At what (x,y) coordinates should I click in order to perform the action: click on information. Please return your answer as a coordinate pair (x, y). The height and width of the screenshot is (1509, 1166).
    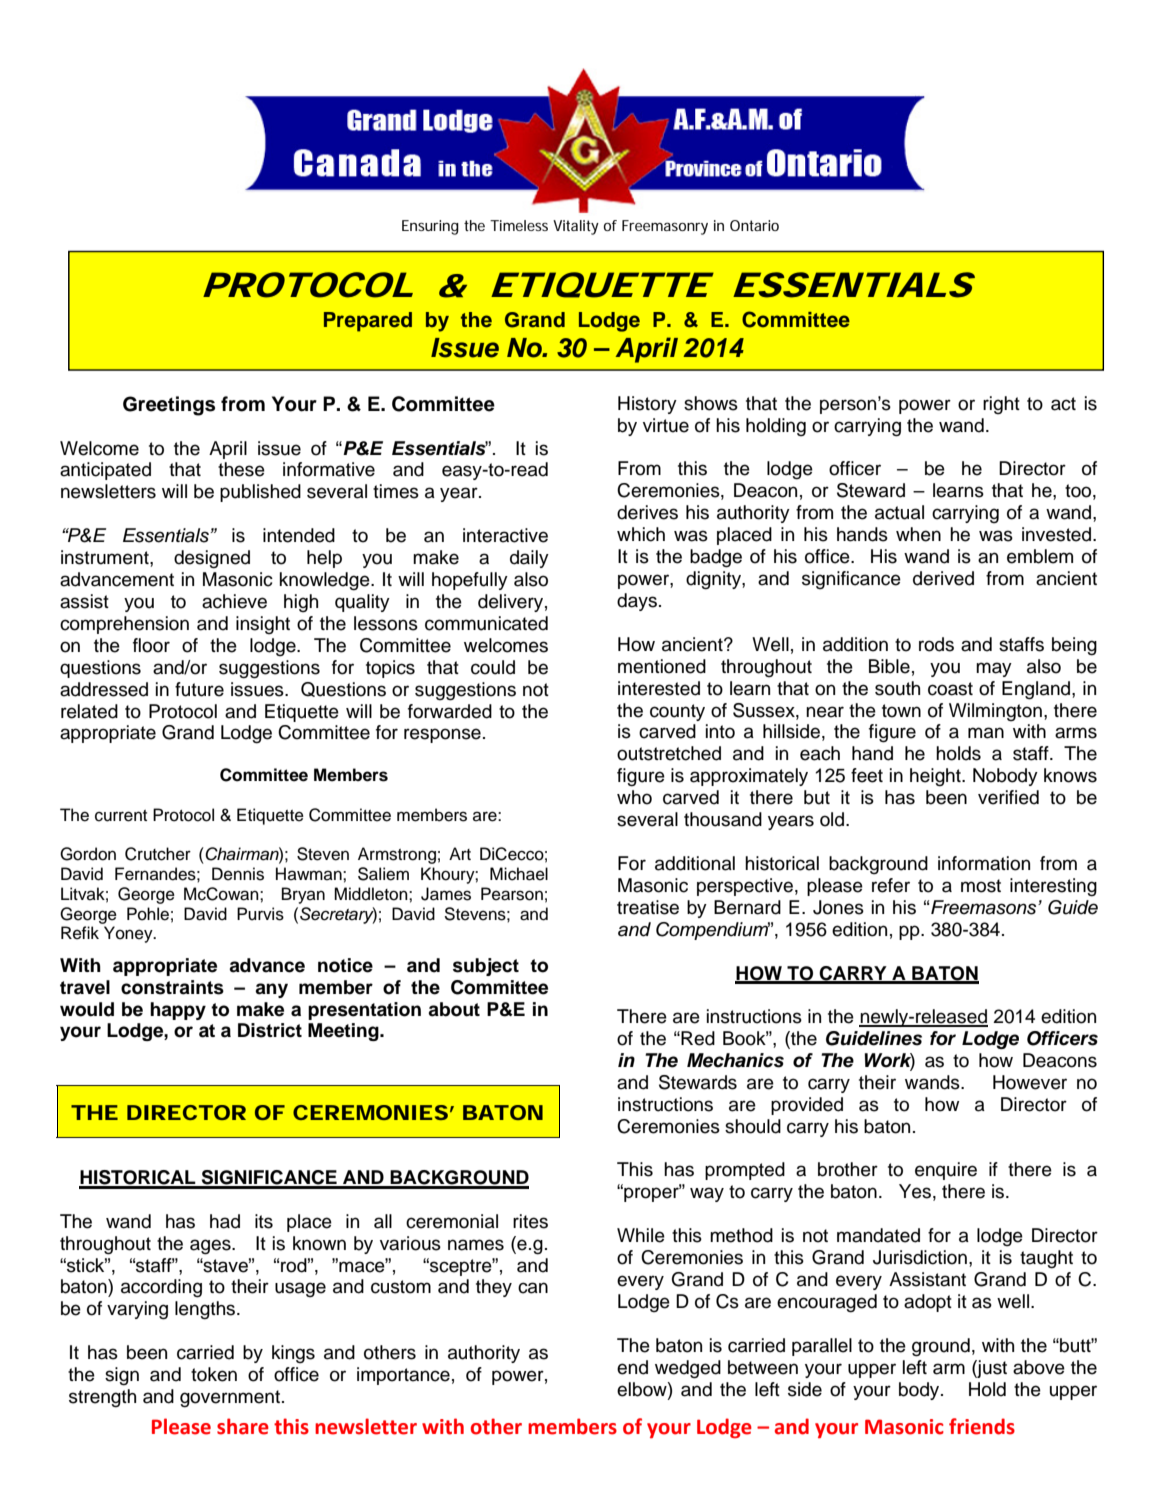
    Looking at the image, I should click on (984, 863).
